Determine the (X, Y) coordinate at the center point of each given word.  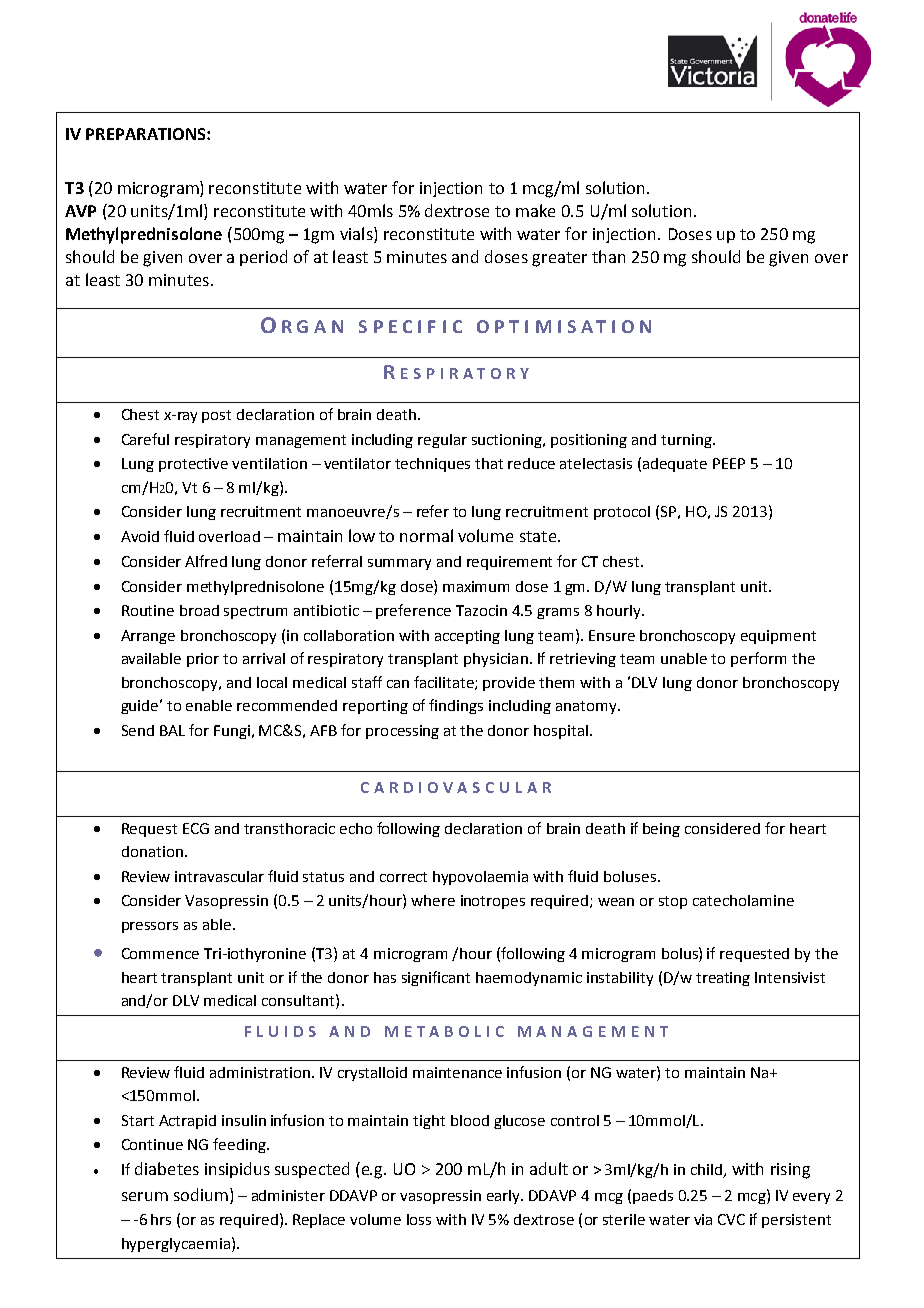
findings (456, 706)
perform (758, 659)
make (535, 210)
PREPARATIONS (147, 134)
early (505, 1197)
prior (203, 660)
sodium (201, 1194)
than (608, 256)
